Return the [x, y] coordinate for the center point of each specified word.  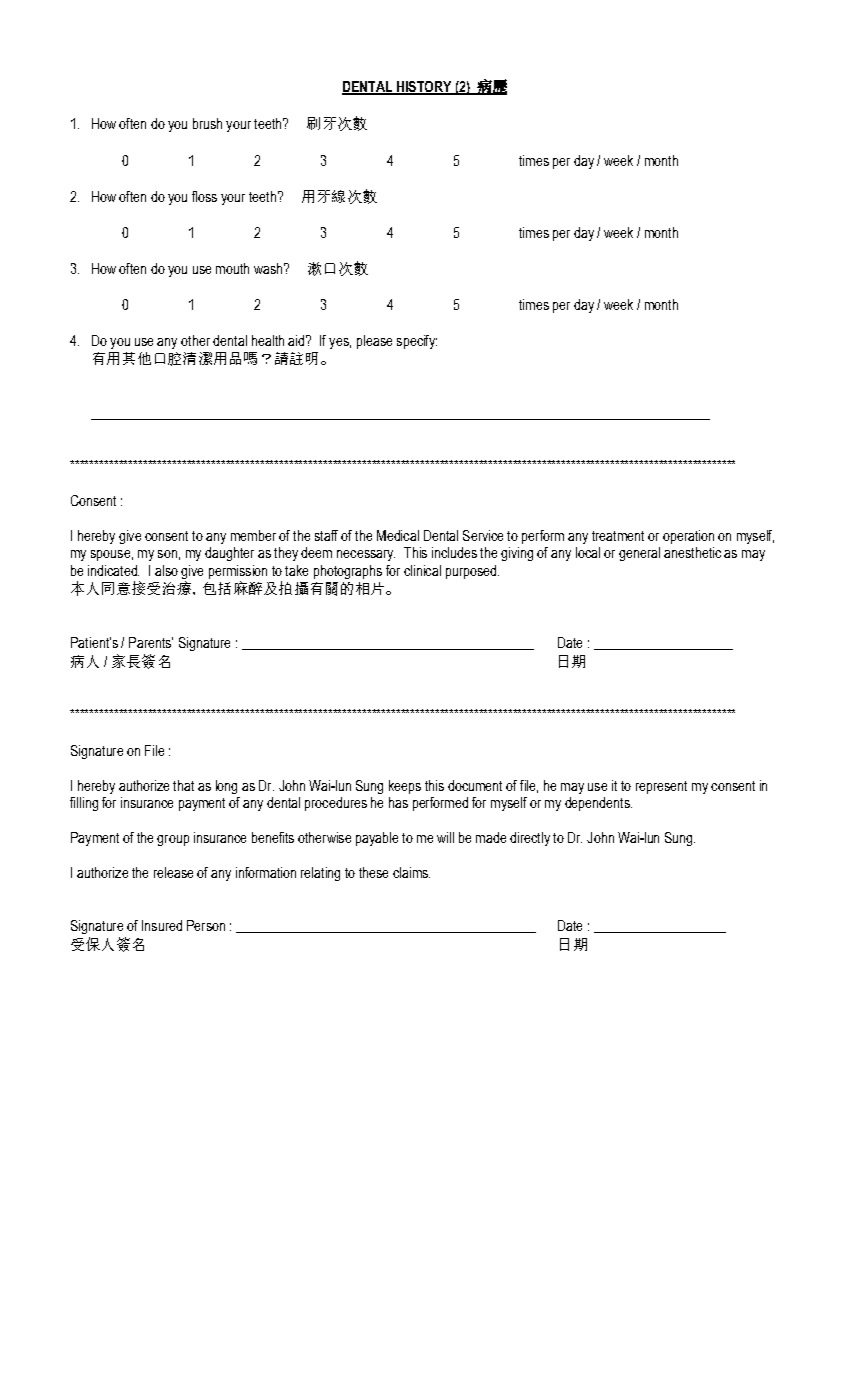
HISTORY [424, 88]
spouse [110, 555]
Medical [398, 535]
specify [417, 342]
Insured [162, 925]
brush [207, 123]
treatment [618, 536]
